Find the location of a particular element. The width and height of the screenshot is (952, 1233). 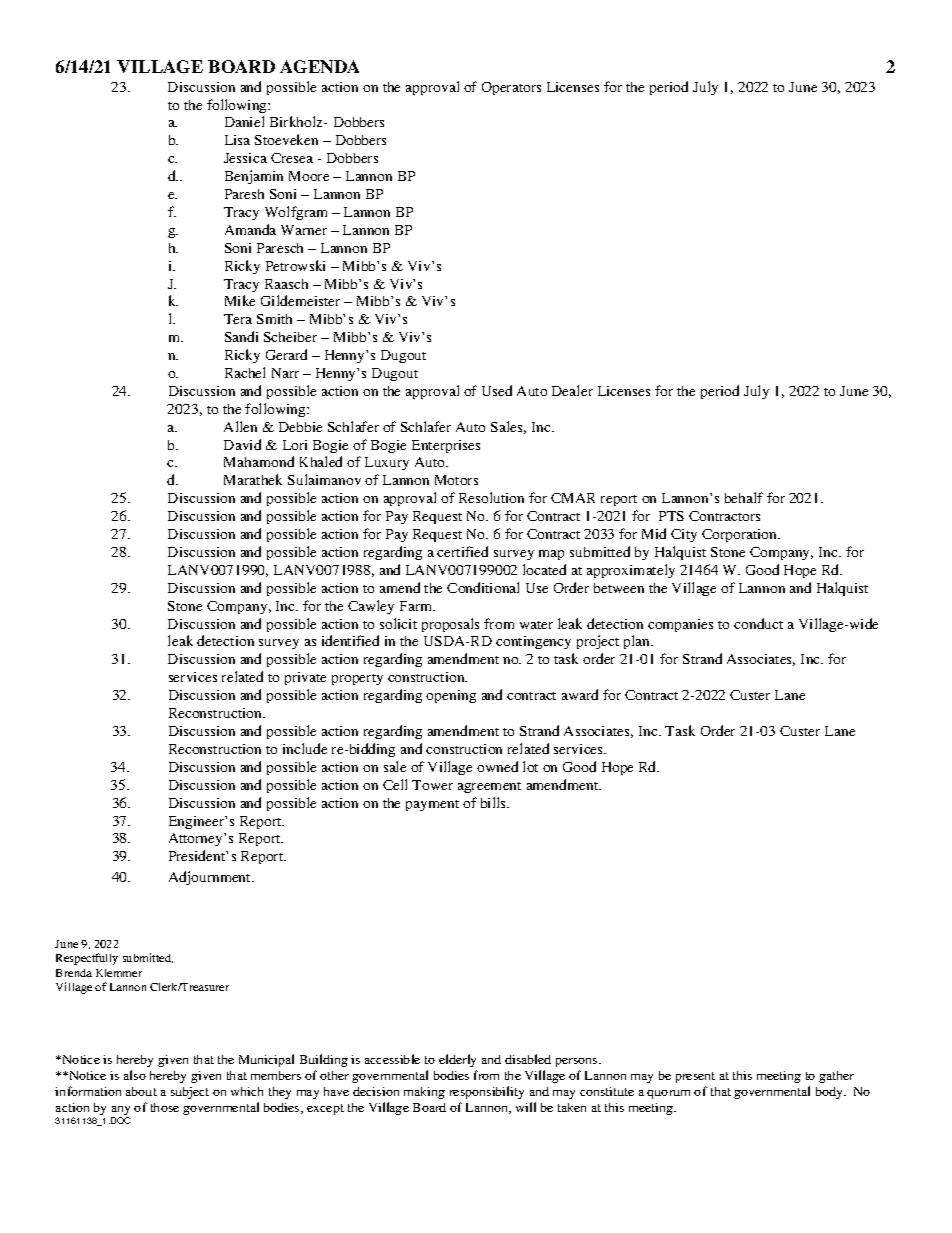

lot is located at coordinates (530, 766).
